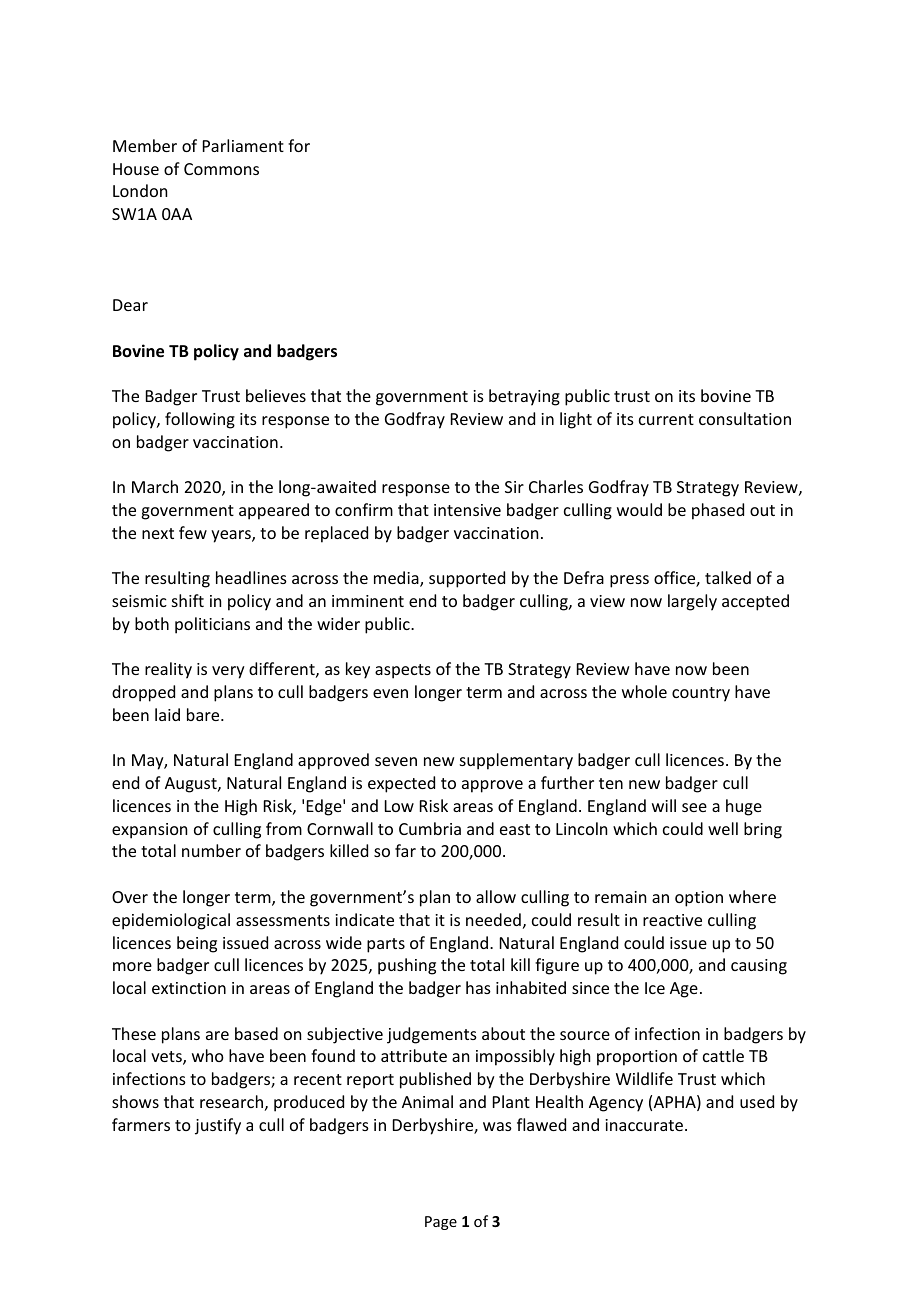 Image resolution: width=924 pixels, height=1308 pixels. Describe the element at coordinates (299, 145) in the page. I see `for` at that location.
